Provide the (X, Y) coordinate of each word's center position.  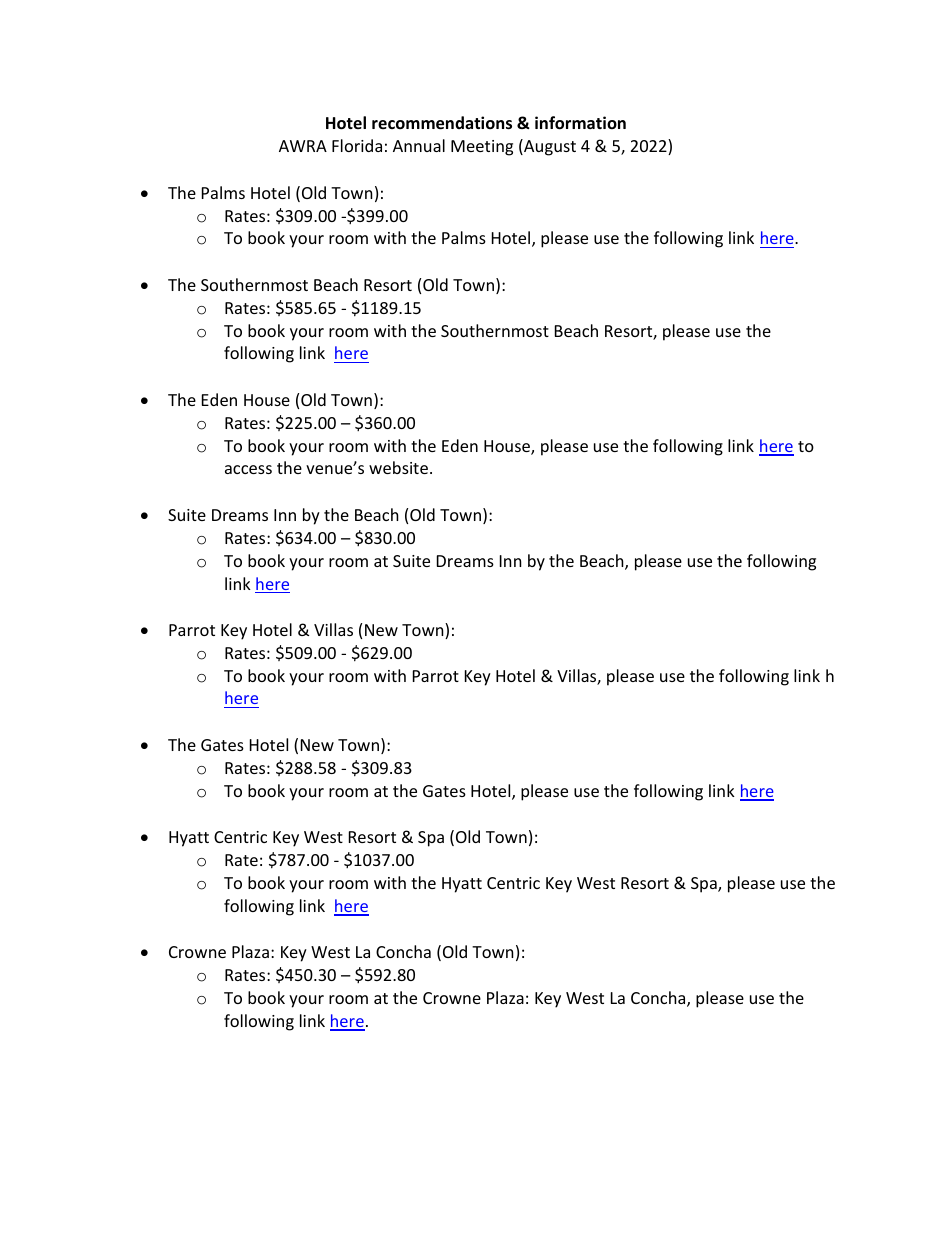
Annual (419, 145)
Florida (357, 145)
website (398, 467)
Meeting (482, 148)
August (549, 147)
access (248, 469)
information (580, 123)
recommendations (442, 123)
